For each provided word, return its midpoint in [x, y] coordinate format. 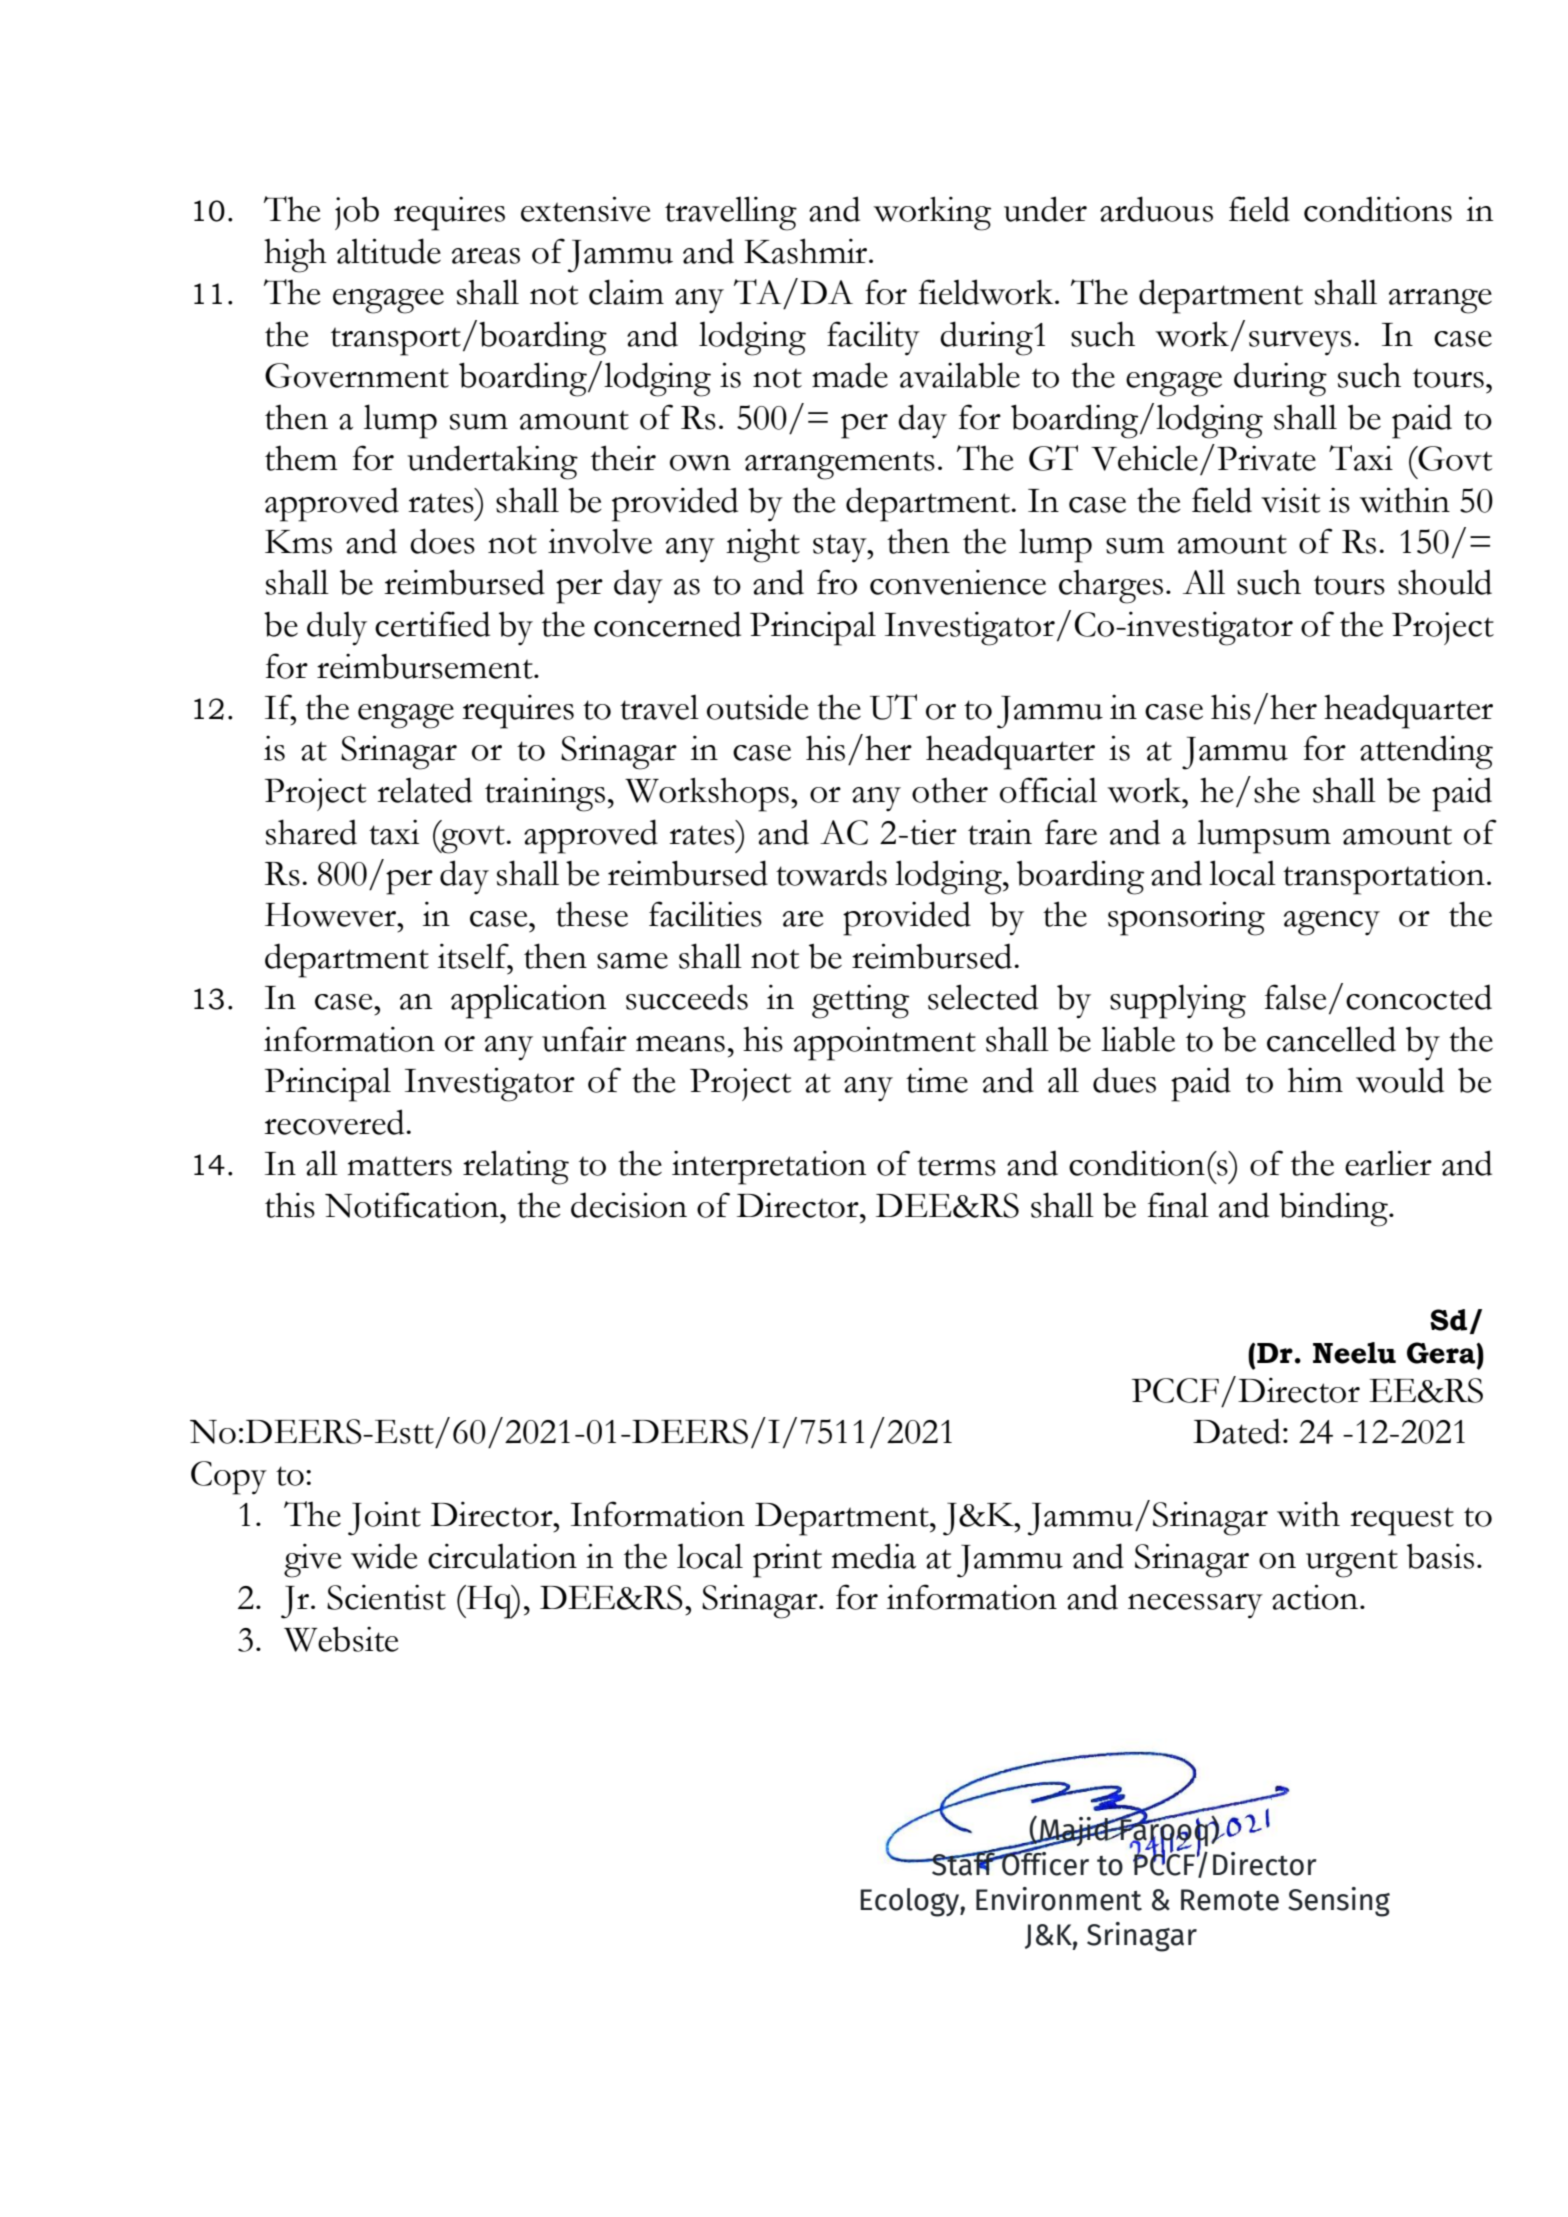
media [874, 1556]
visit [1291, 500]
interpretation [769, 1167]
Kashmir [807, 251]
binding [1334, 1209]
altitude [389, 251]
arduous [1156, 209]
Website [341, 1639]
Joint [384, 1518]
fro [837, 582]
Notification [413, 1205]
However [332, 915]
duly [337, 628]
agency [1332, 923]
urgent [1352, 1563]
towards [831, 873]
